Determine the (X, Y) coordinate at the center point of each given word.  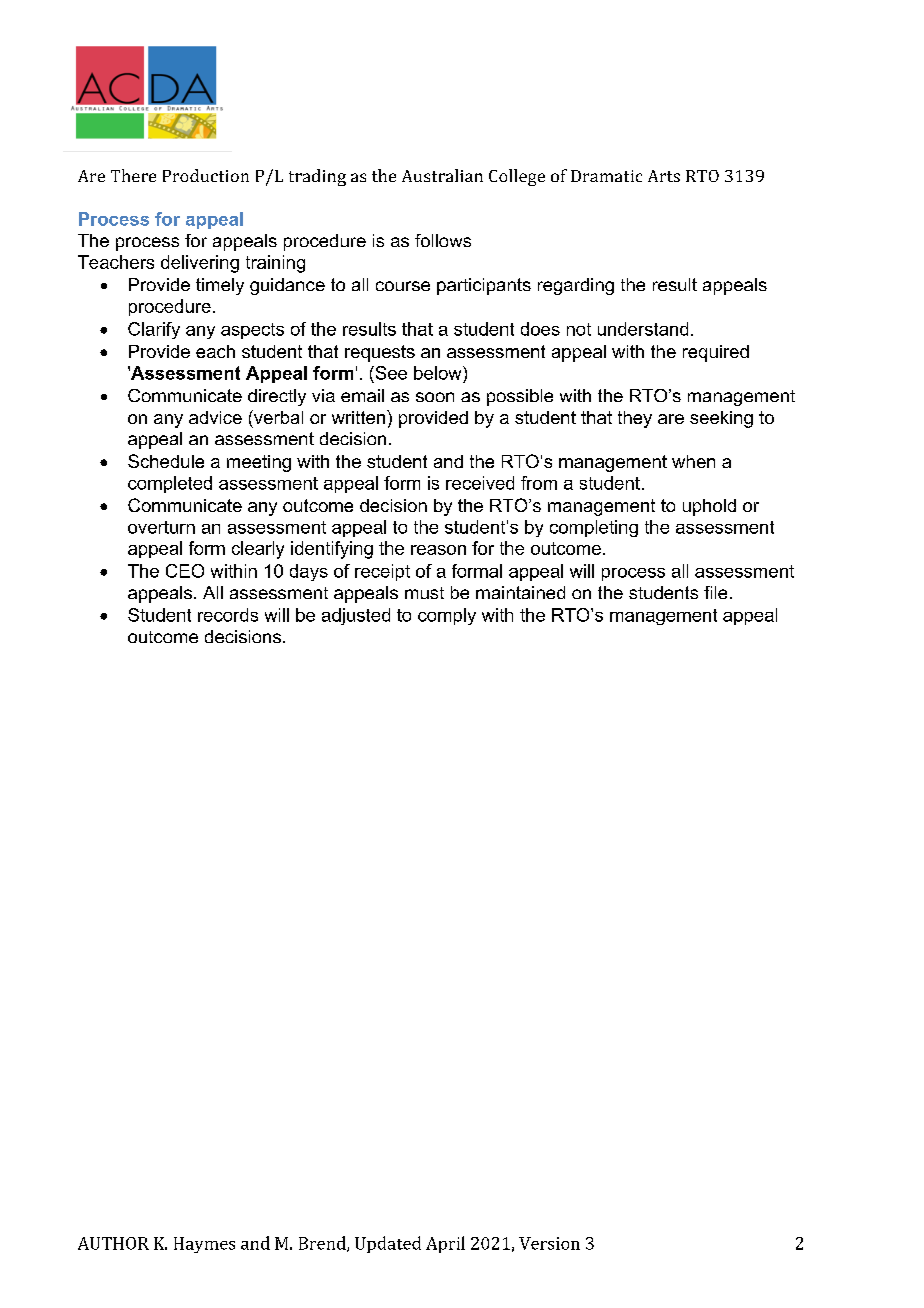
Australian (442, 175)
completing (594, 528)
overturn (161, 527)
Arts (664, 176)
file (715, 592)
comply (447, 616)
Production (206, 175)
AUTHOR (113, 1243)
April (445, 1244)
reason (438, 550)
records (228, 615)
